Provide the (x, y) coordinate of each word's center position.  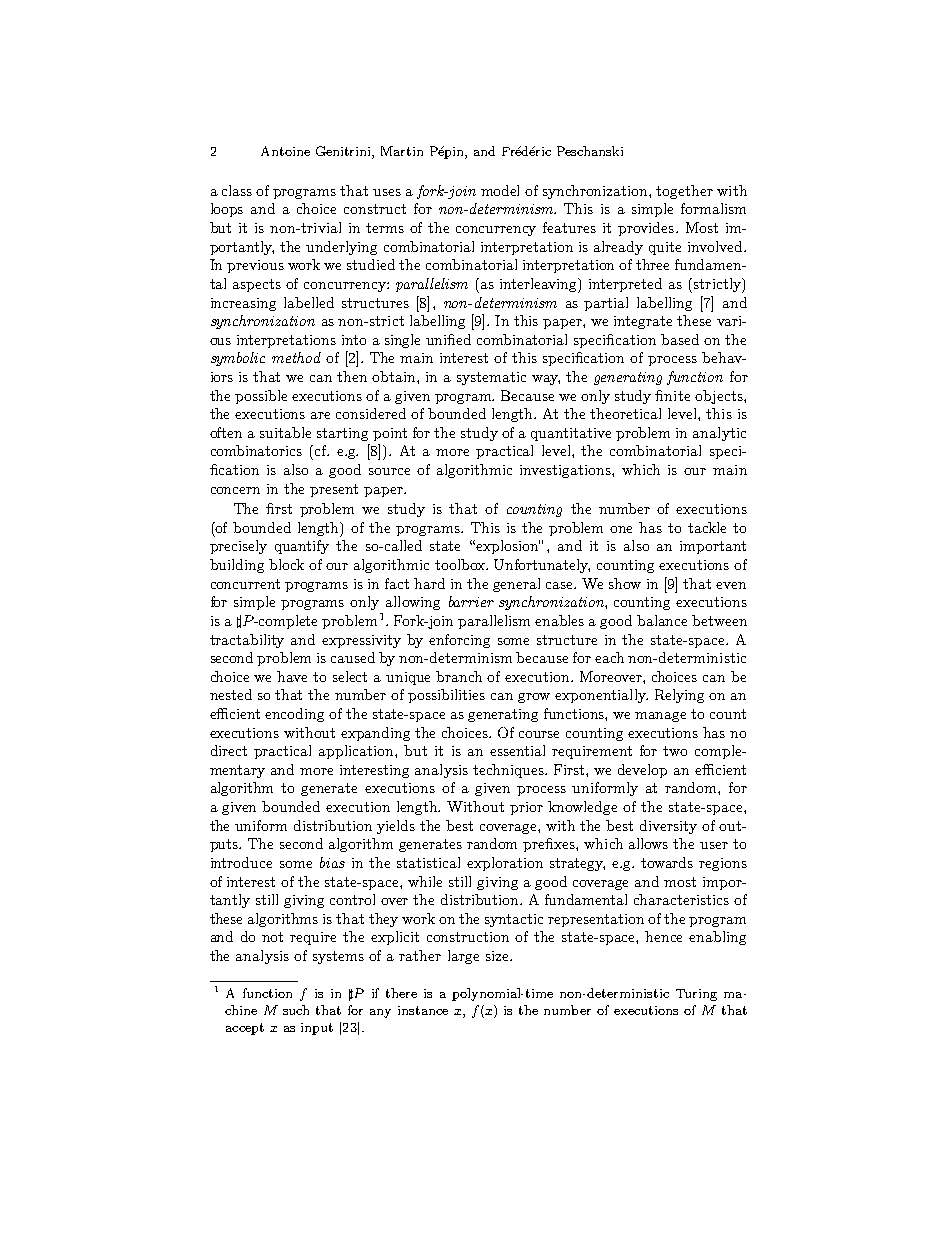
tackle (707, 527)
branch (459, 676)
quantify (302, 547)
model (500, 190)
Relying (679, 696)
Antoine (285, 151)
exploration (505, 864)
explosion (508, 547)
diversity (668, 827)
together (684, 192)
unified (448, 339)
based (680, 339)
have (292, 676)
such (296, 1010)
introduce (241, 862)
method (296, 357)
